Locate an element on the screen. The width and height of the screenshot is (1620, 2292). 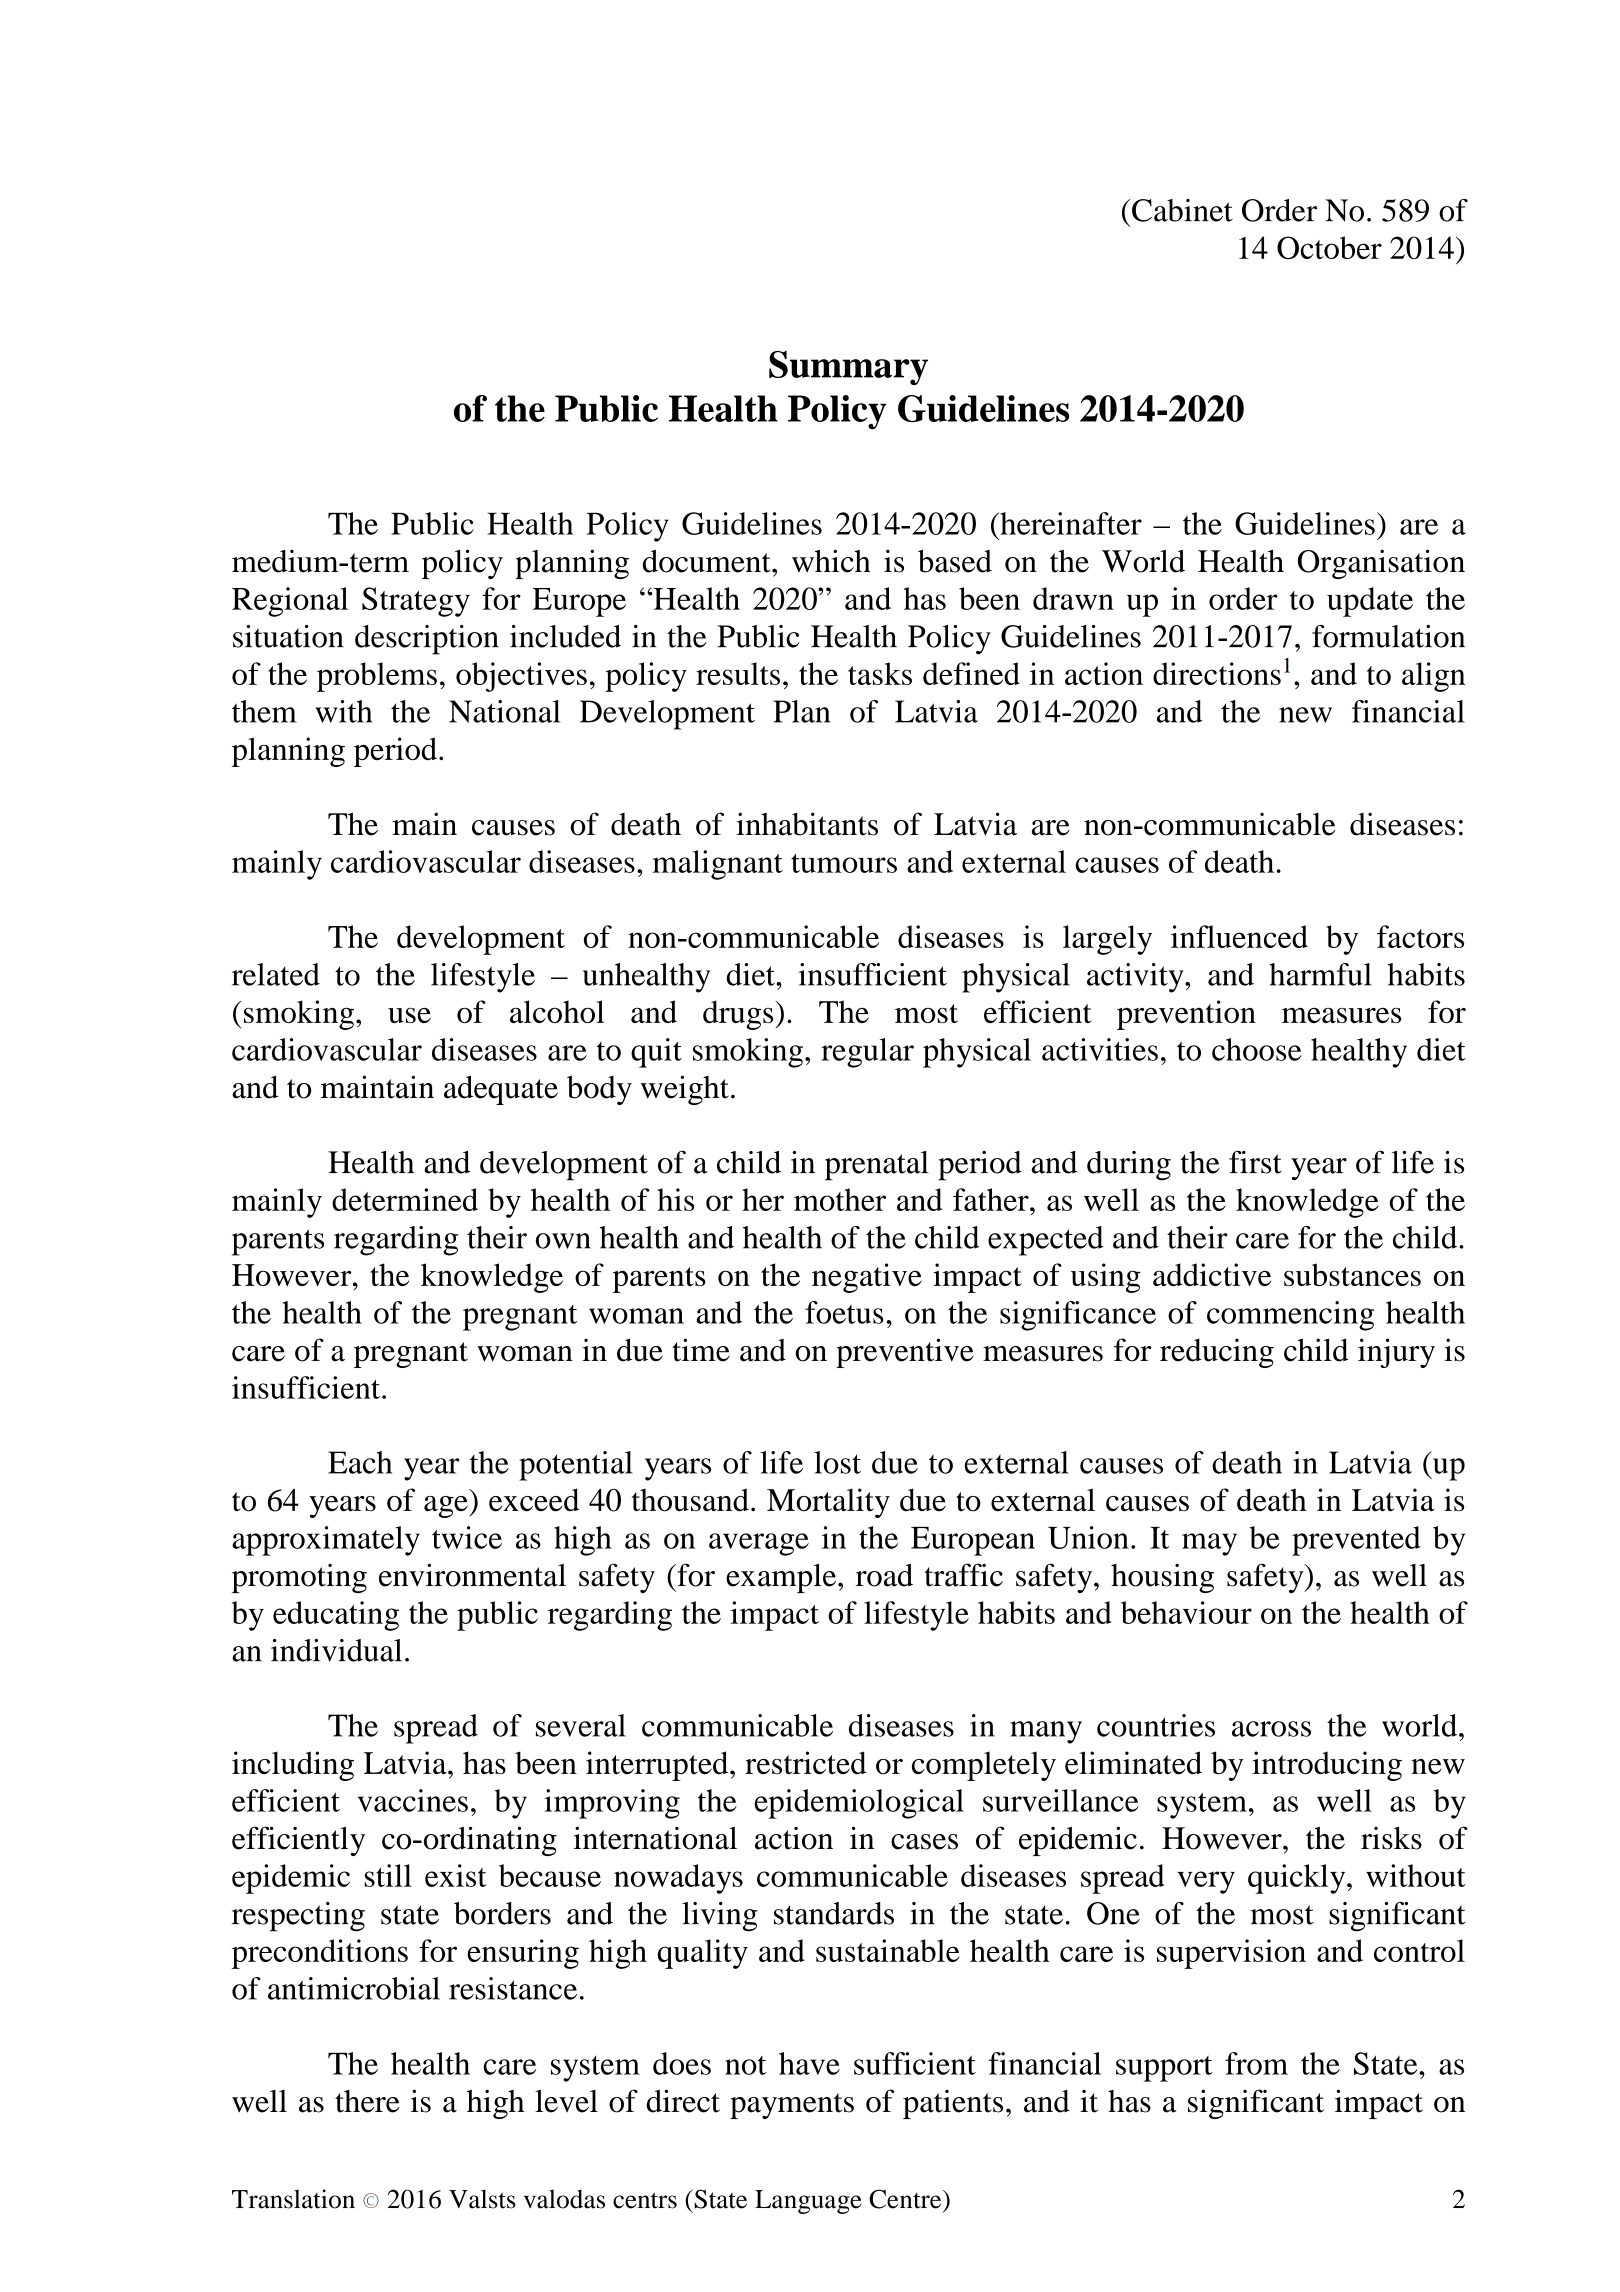
individual is located at coordinates (336, 1650).
